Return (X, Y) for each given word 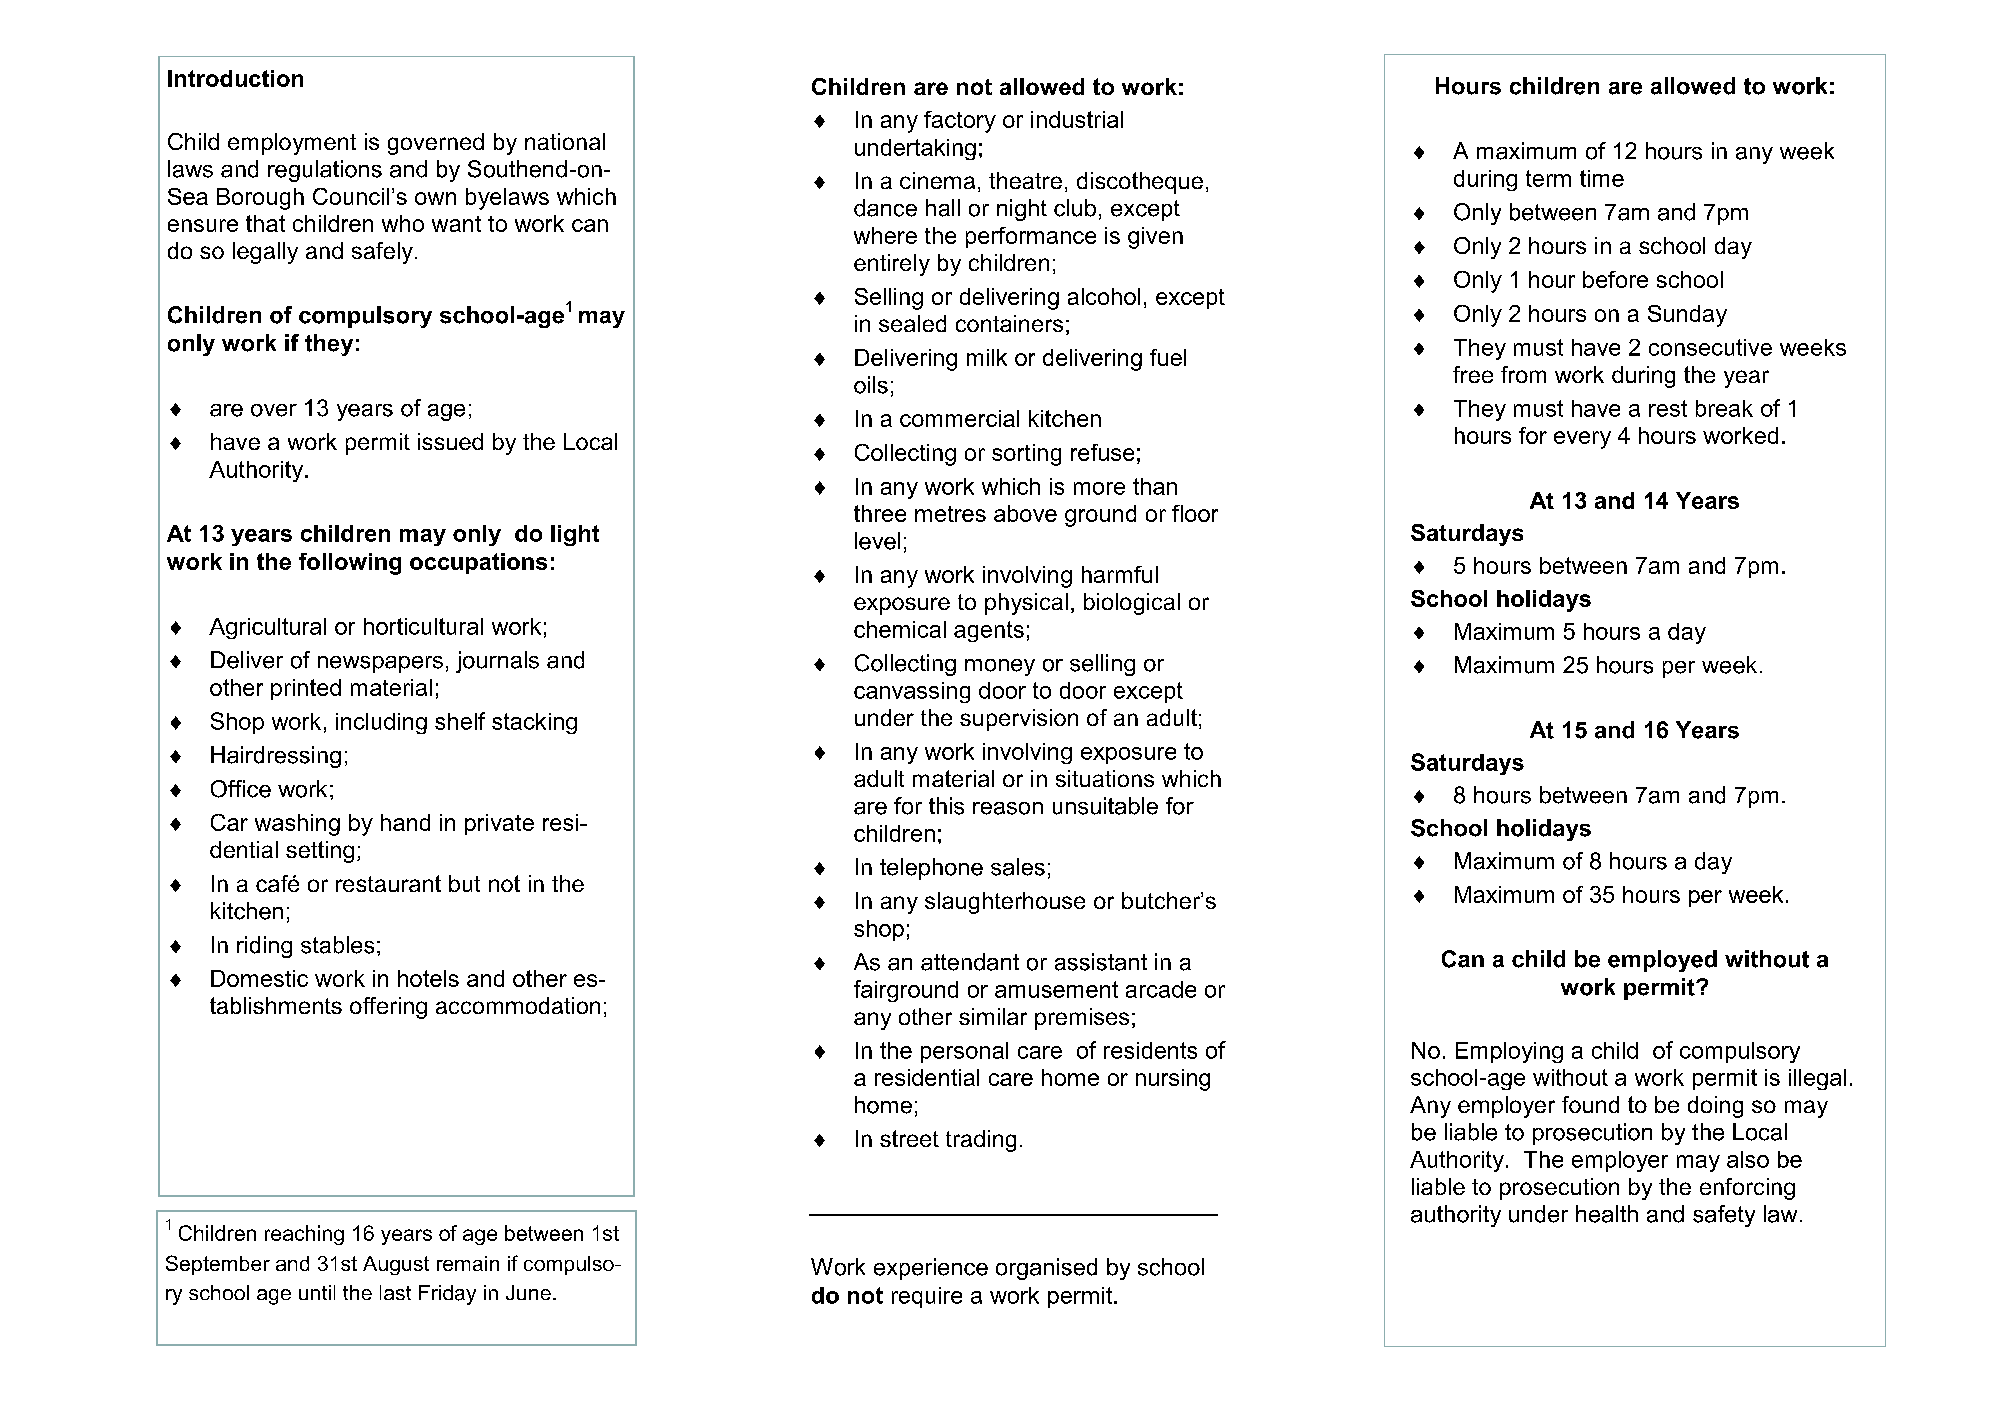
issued (450, 441)
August (396, 1265)
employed (1662, 961)
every (1582, 440)
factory (960, 122)
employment (292, 144)
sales (1018, 867)
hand (405, 822)
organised (1046, 1269)
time (1602, 178)
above (1025, 513)
